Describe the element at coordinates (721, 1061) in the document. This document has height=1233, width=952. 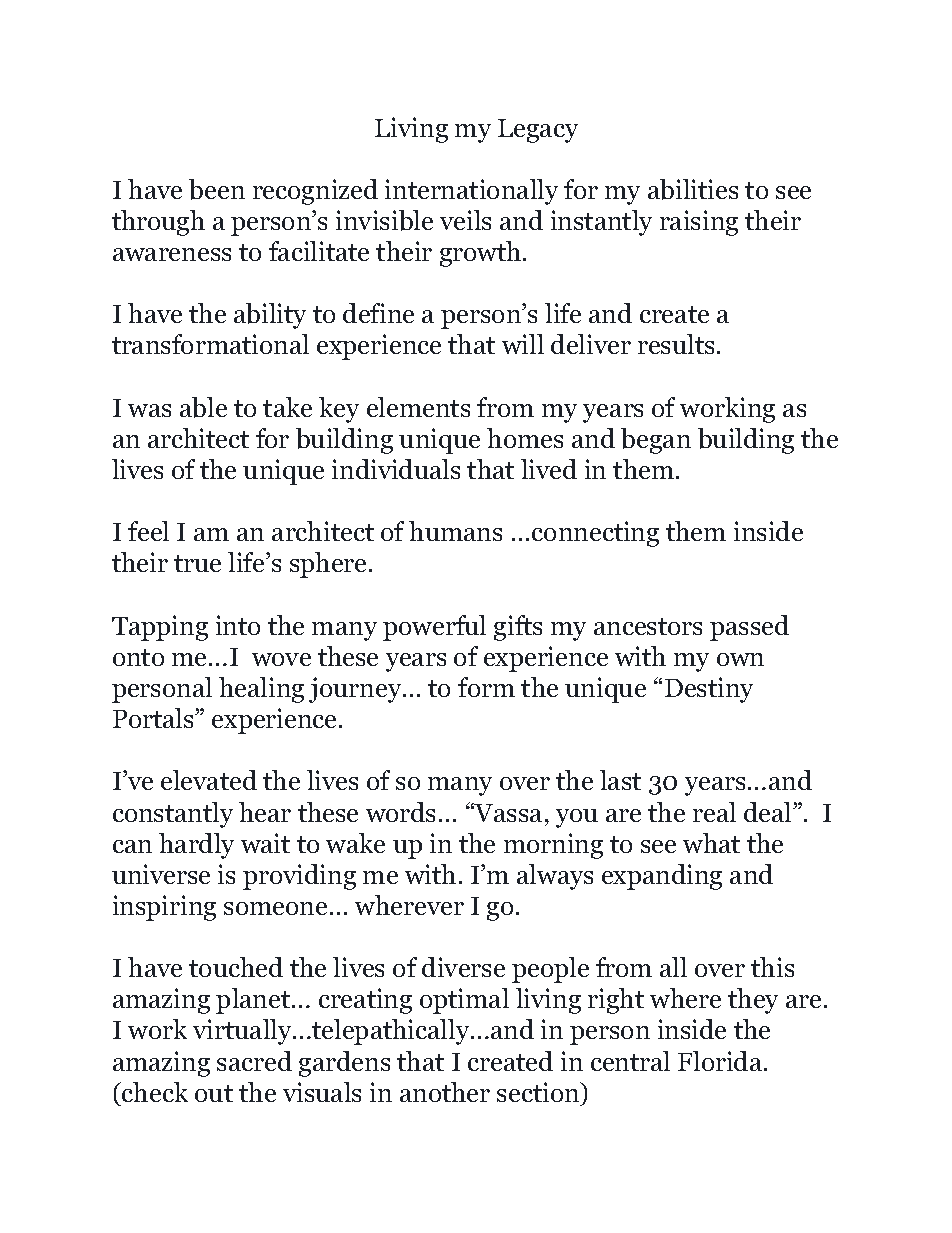
I see `Florida` at that location.
